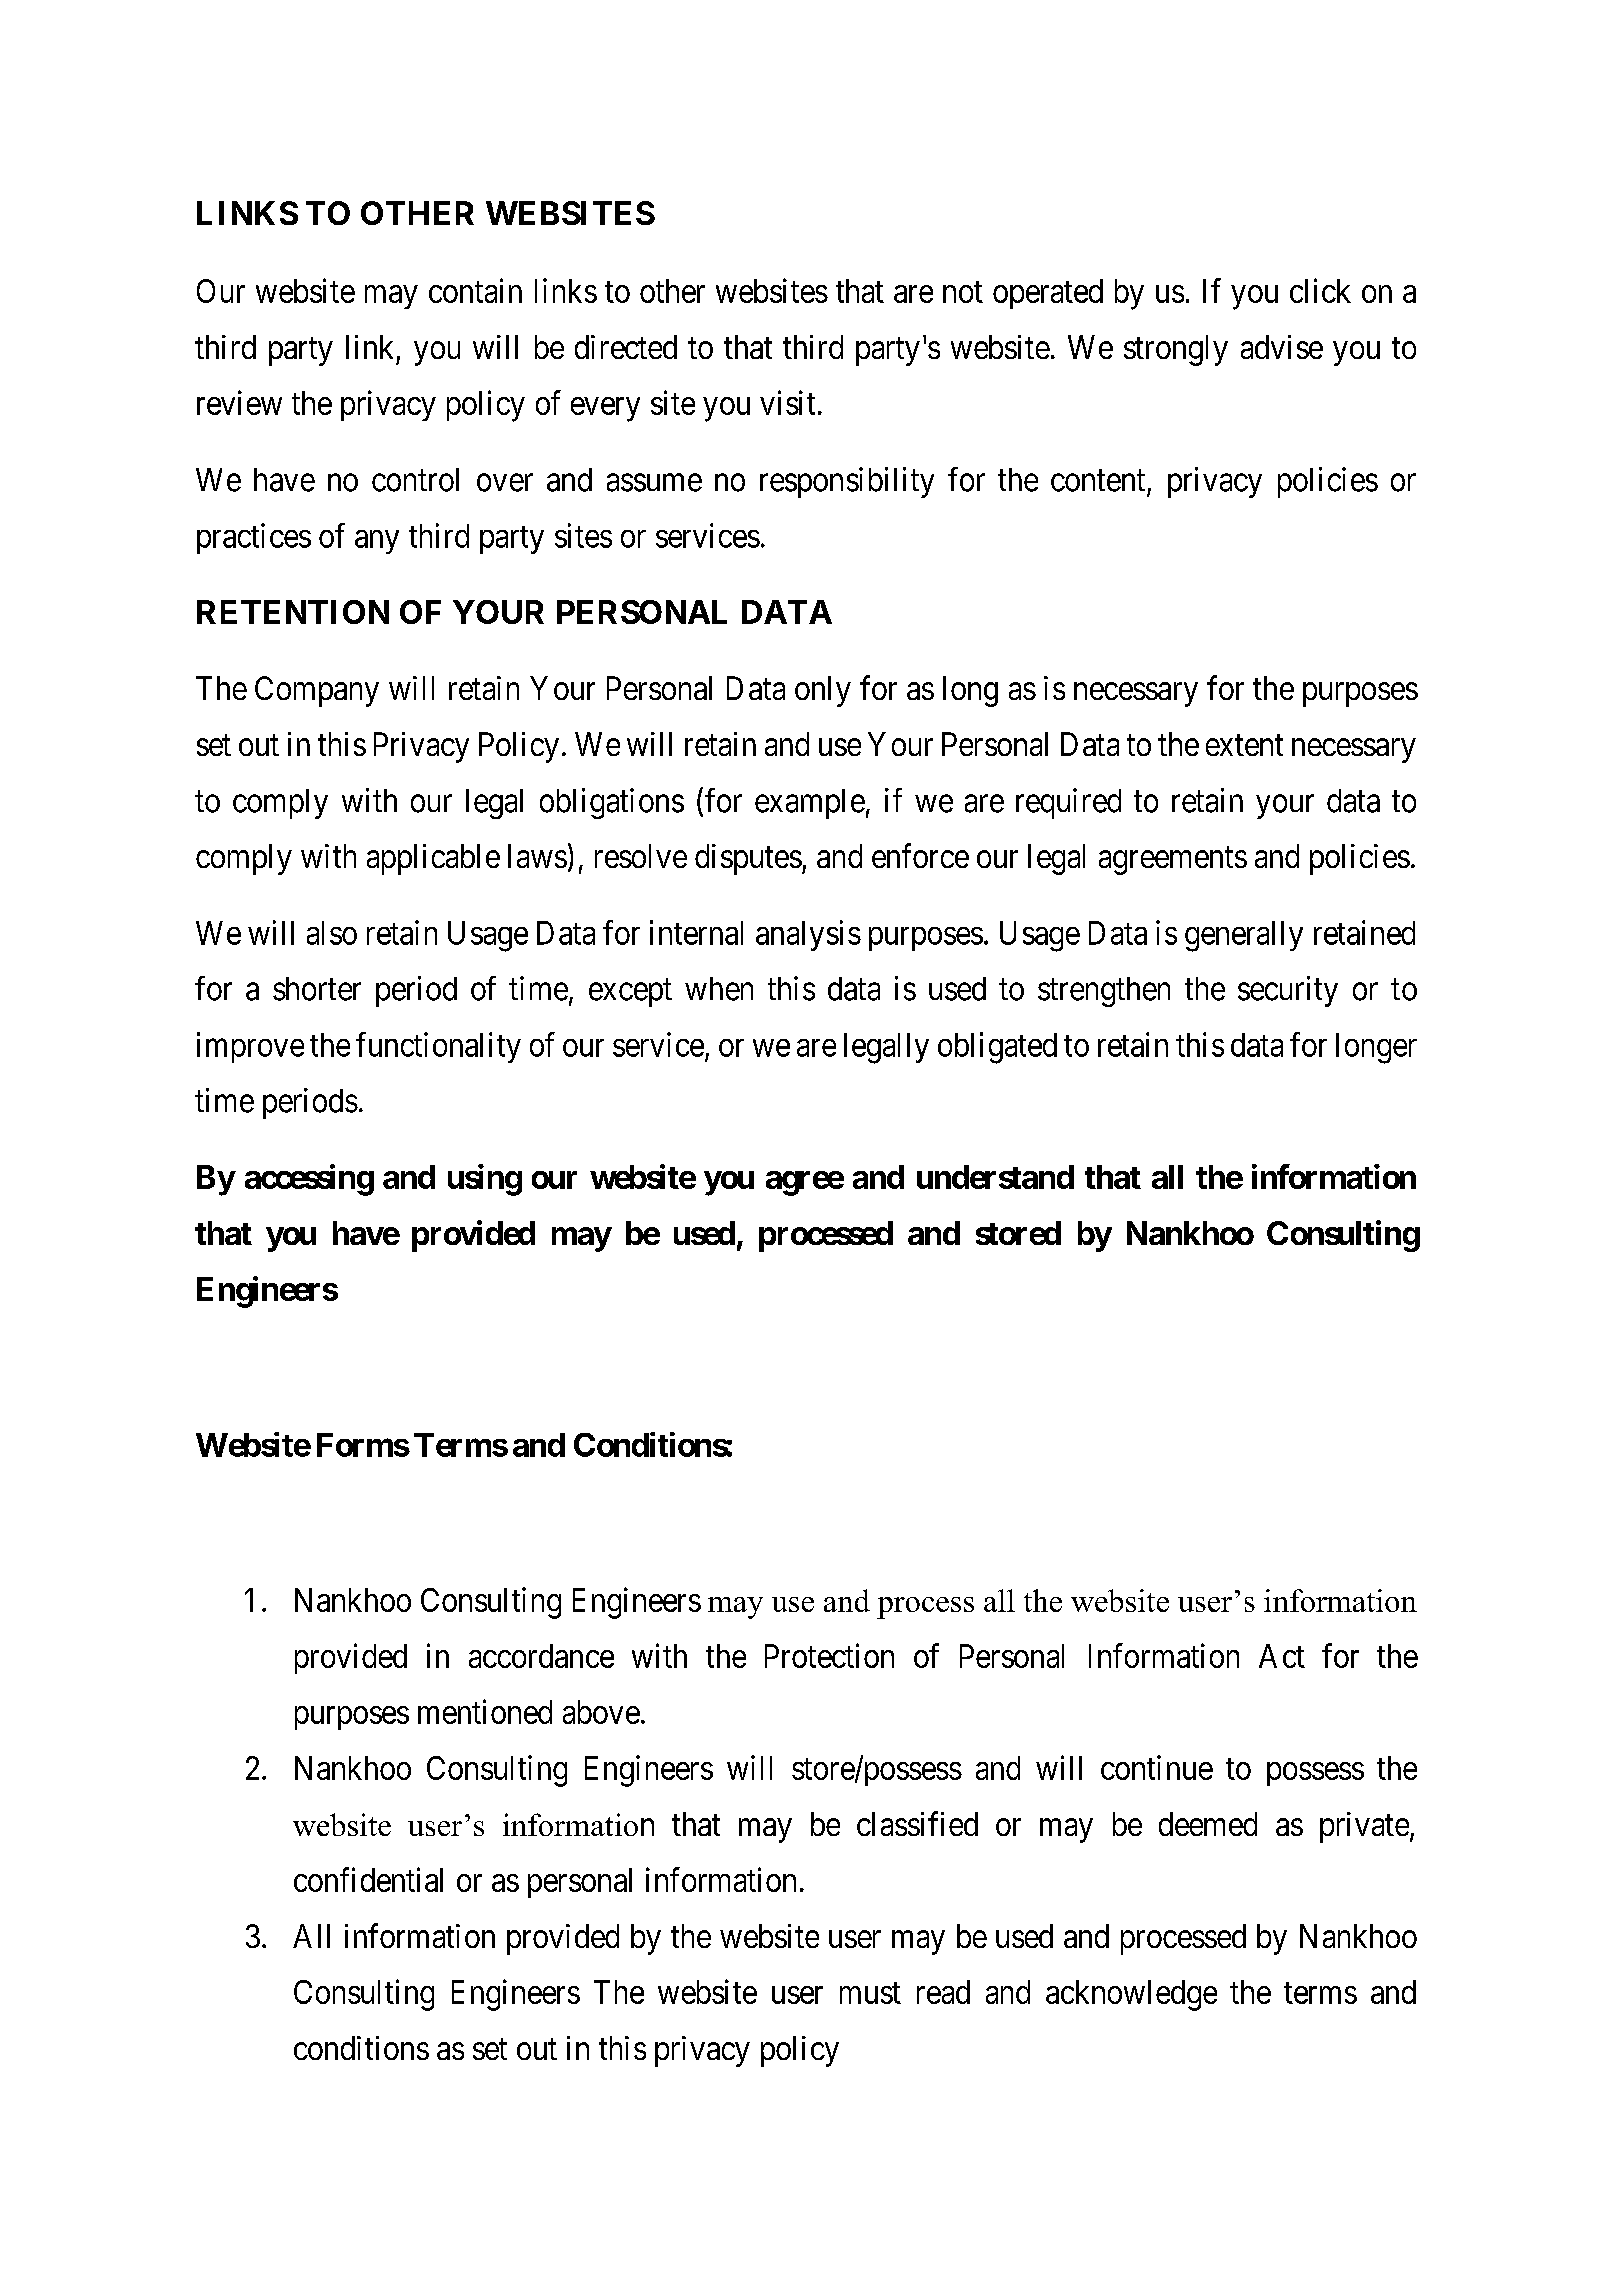 Image resolution: width=1612 pixels, height=2279 pixels. Describe the element at coordinates (1157, 1767) in the screenshot. I see `continue` at that location.
